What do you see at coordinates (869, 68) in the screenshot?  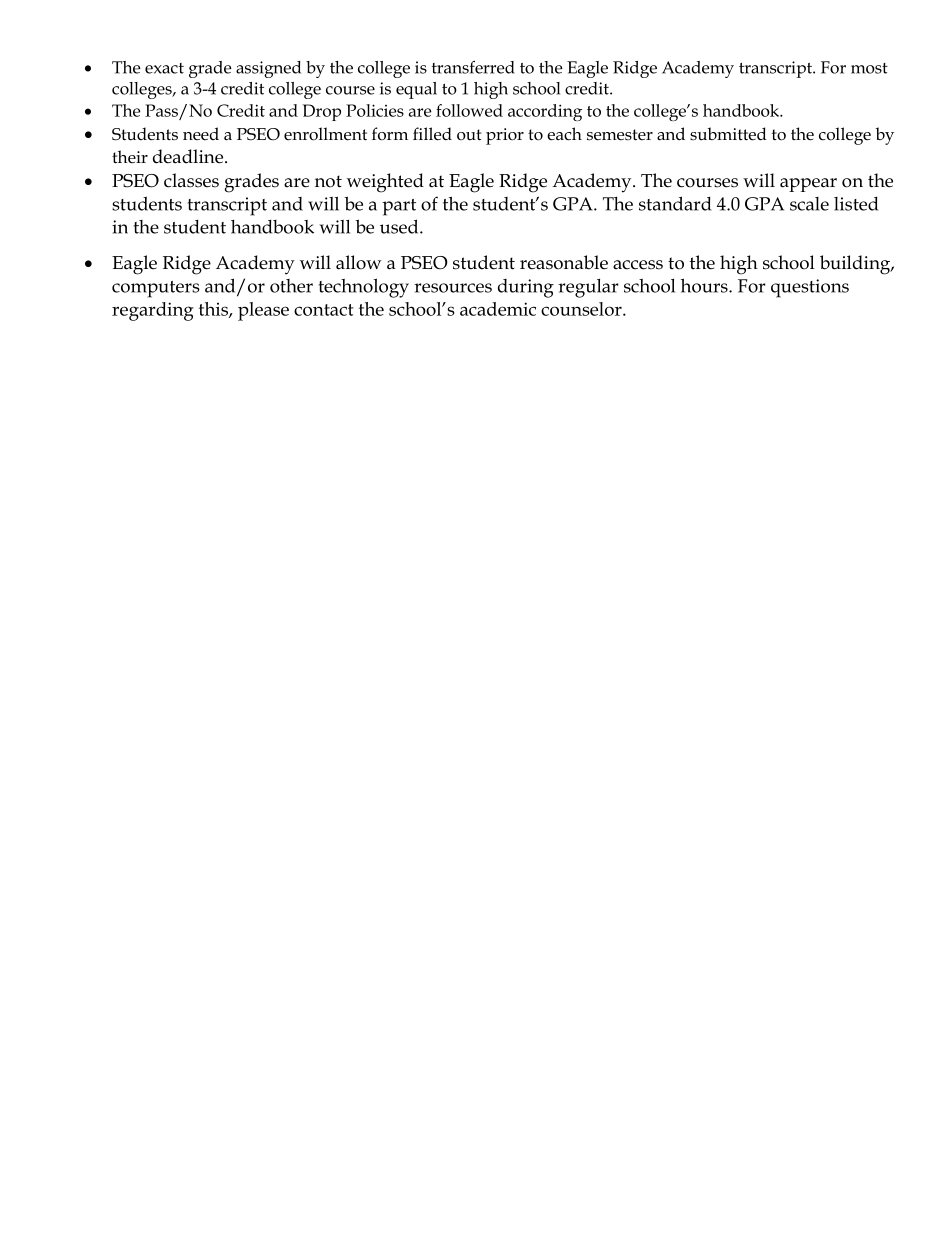 I see `most` at bounding box center [869, 68].
